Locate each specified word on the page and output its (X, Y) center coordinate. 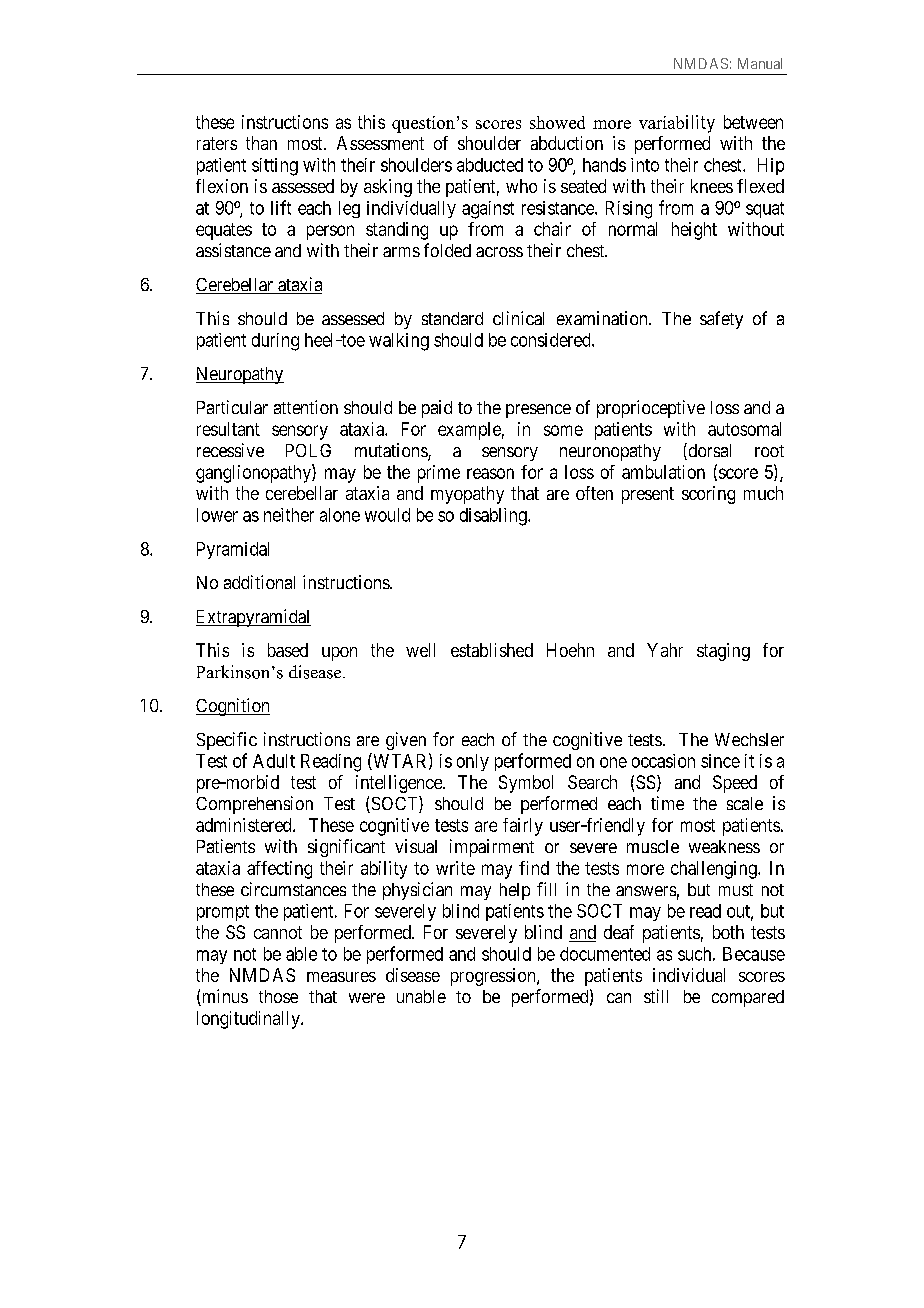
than (261, 143)
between (753, 122)
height (694, 231)
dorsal (708, 451)
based (288, 650)
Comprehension (254, 805)
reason (490, 473)
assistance (233, 250)
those (278, 996)
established (492, 650)
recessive (230, 450)
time (667, 803)
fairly (523, 827)
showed (557, 122)
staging (723, 652)
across (499, 252)
